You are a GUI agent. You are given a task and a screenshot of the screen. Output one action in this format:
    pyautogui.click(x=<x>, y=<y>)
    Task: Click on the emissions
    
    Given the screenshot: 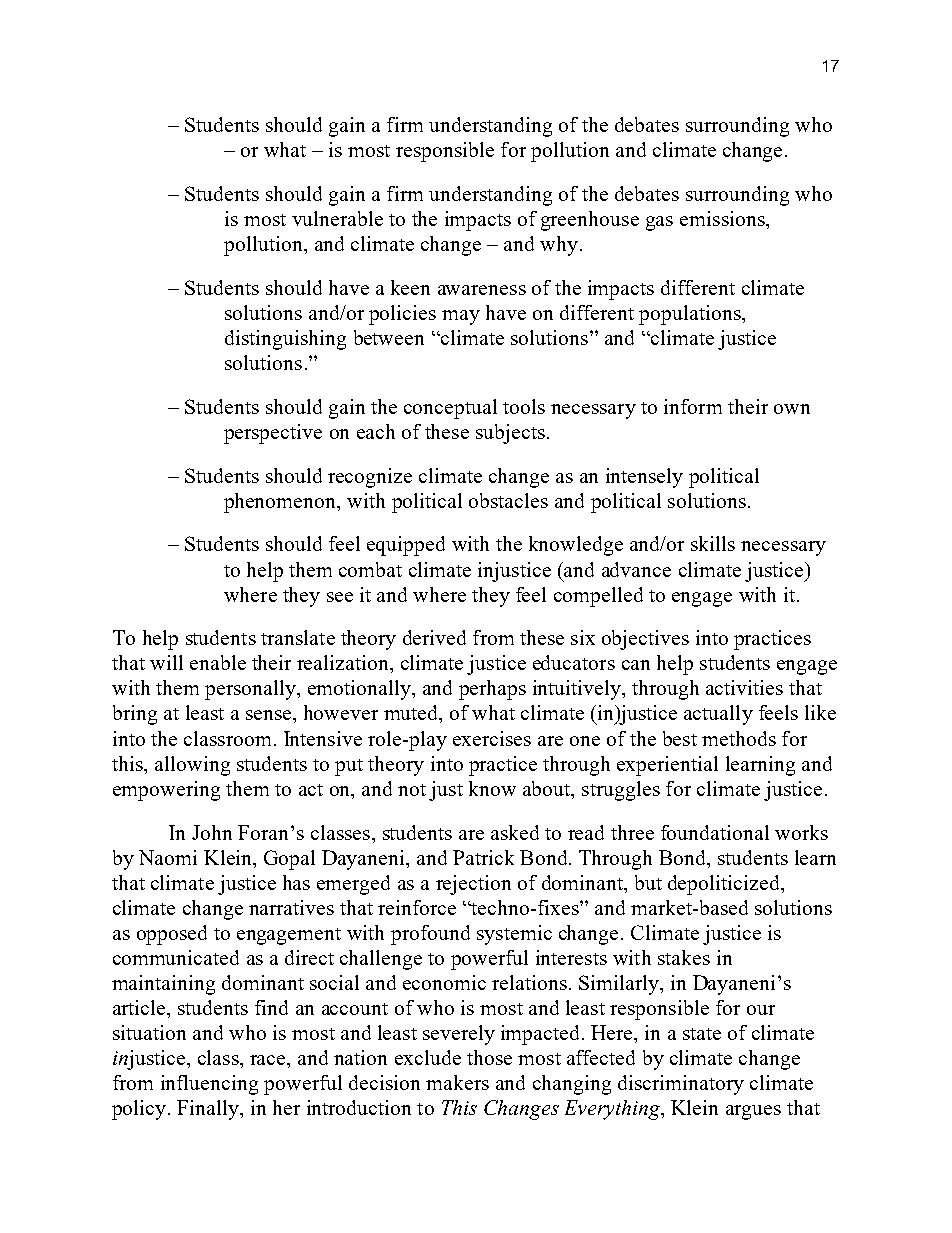 What is the action you would take?
    pyautogui.click(x=723, y=218)
